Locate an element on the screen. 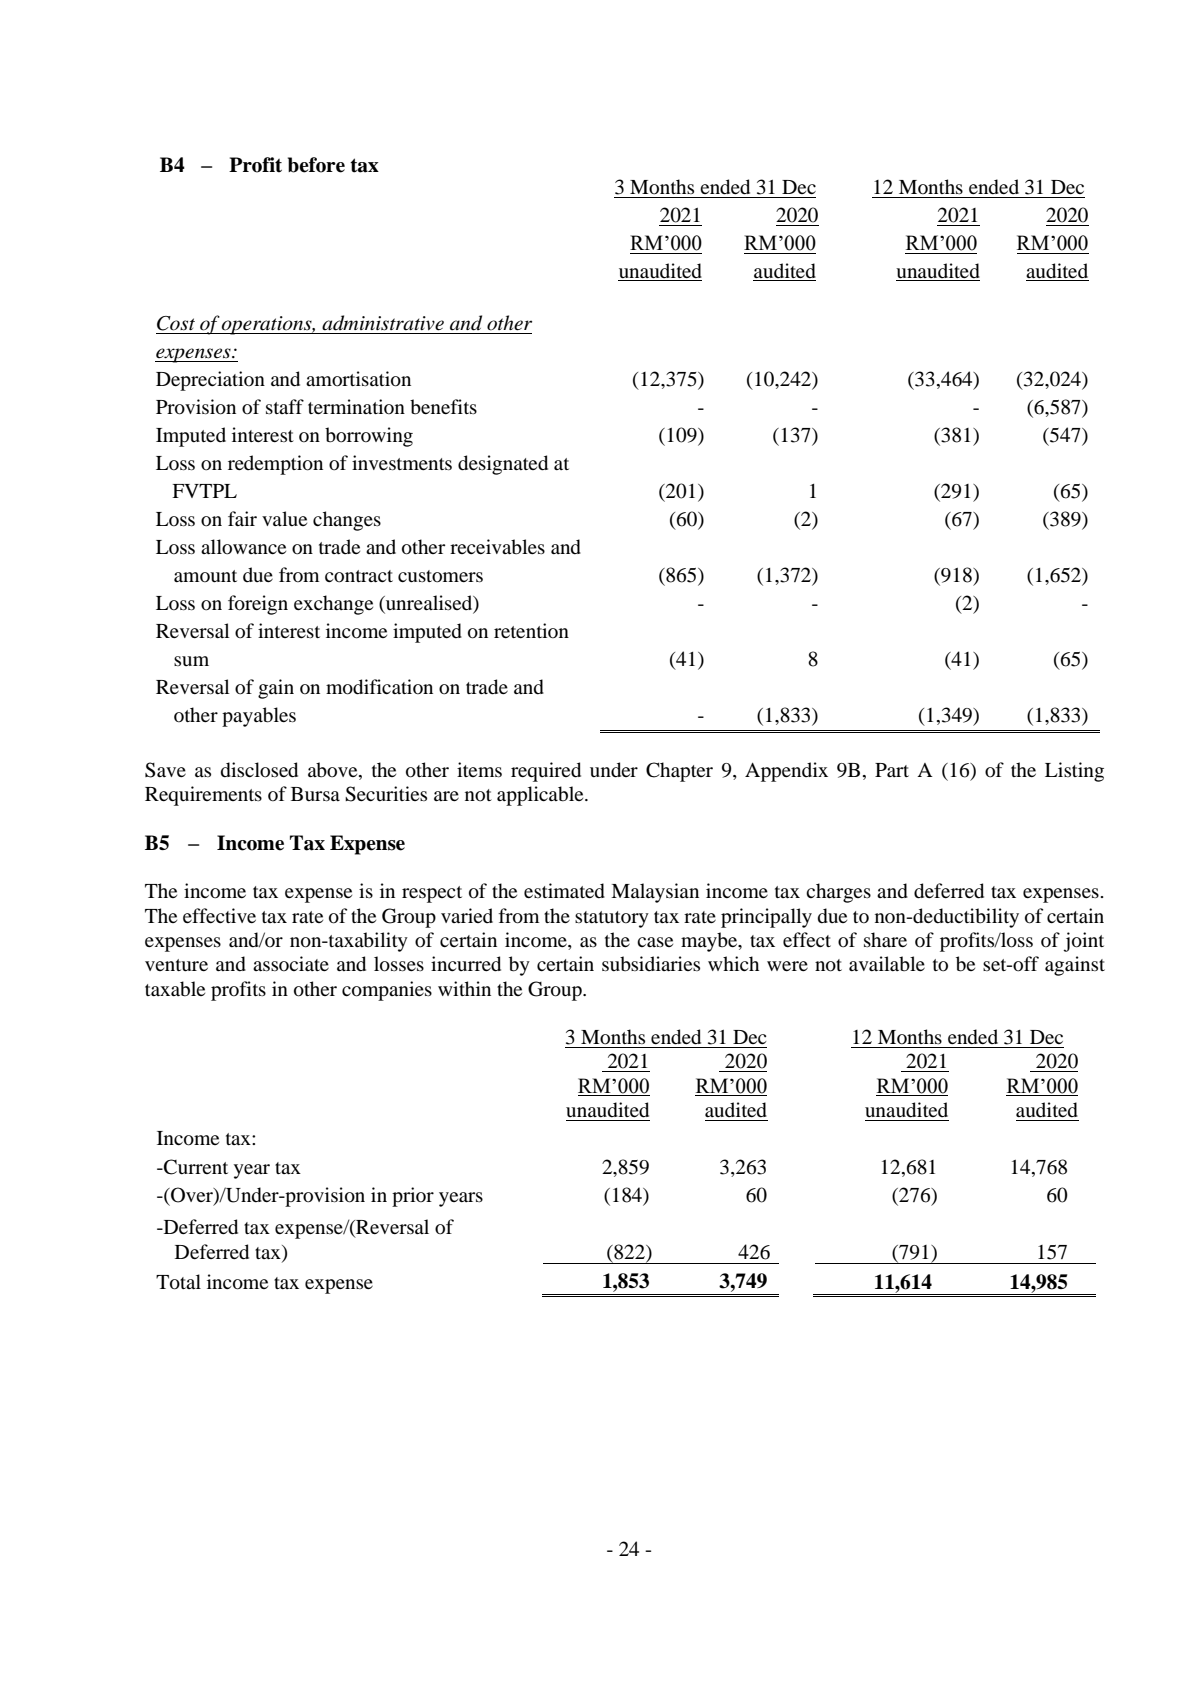  allowance is located at coordinates (243, 547).
